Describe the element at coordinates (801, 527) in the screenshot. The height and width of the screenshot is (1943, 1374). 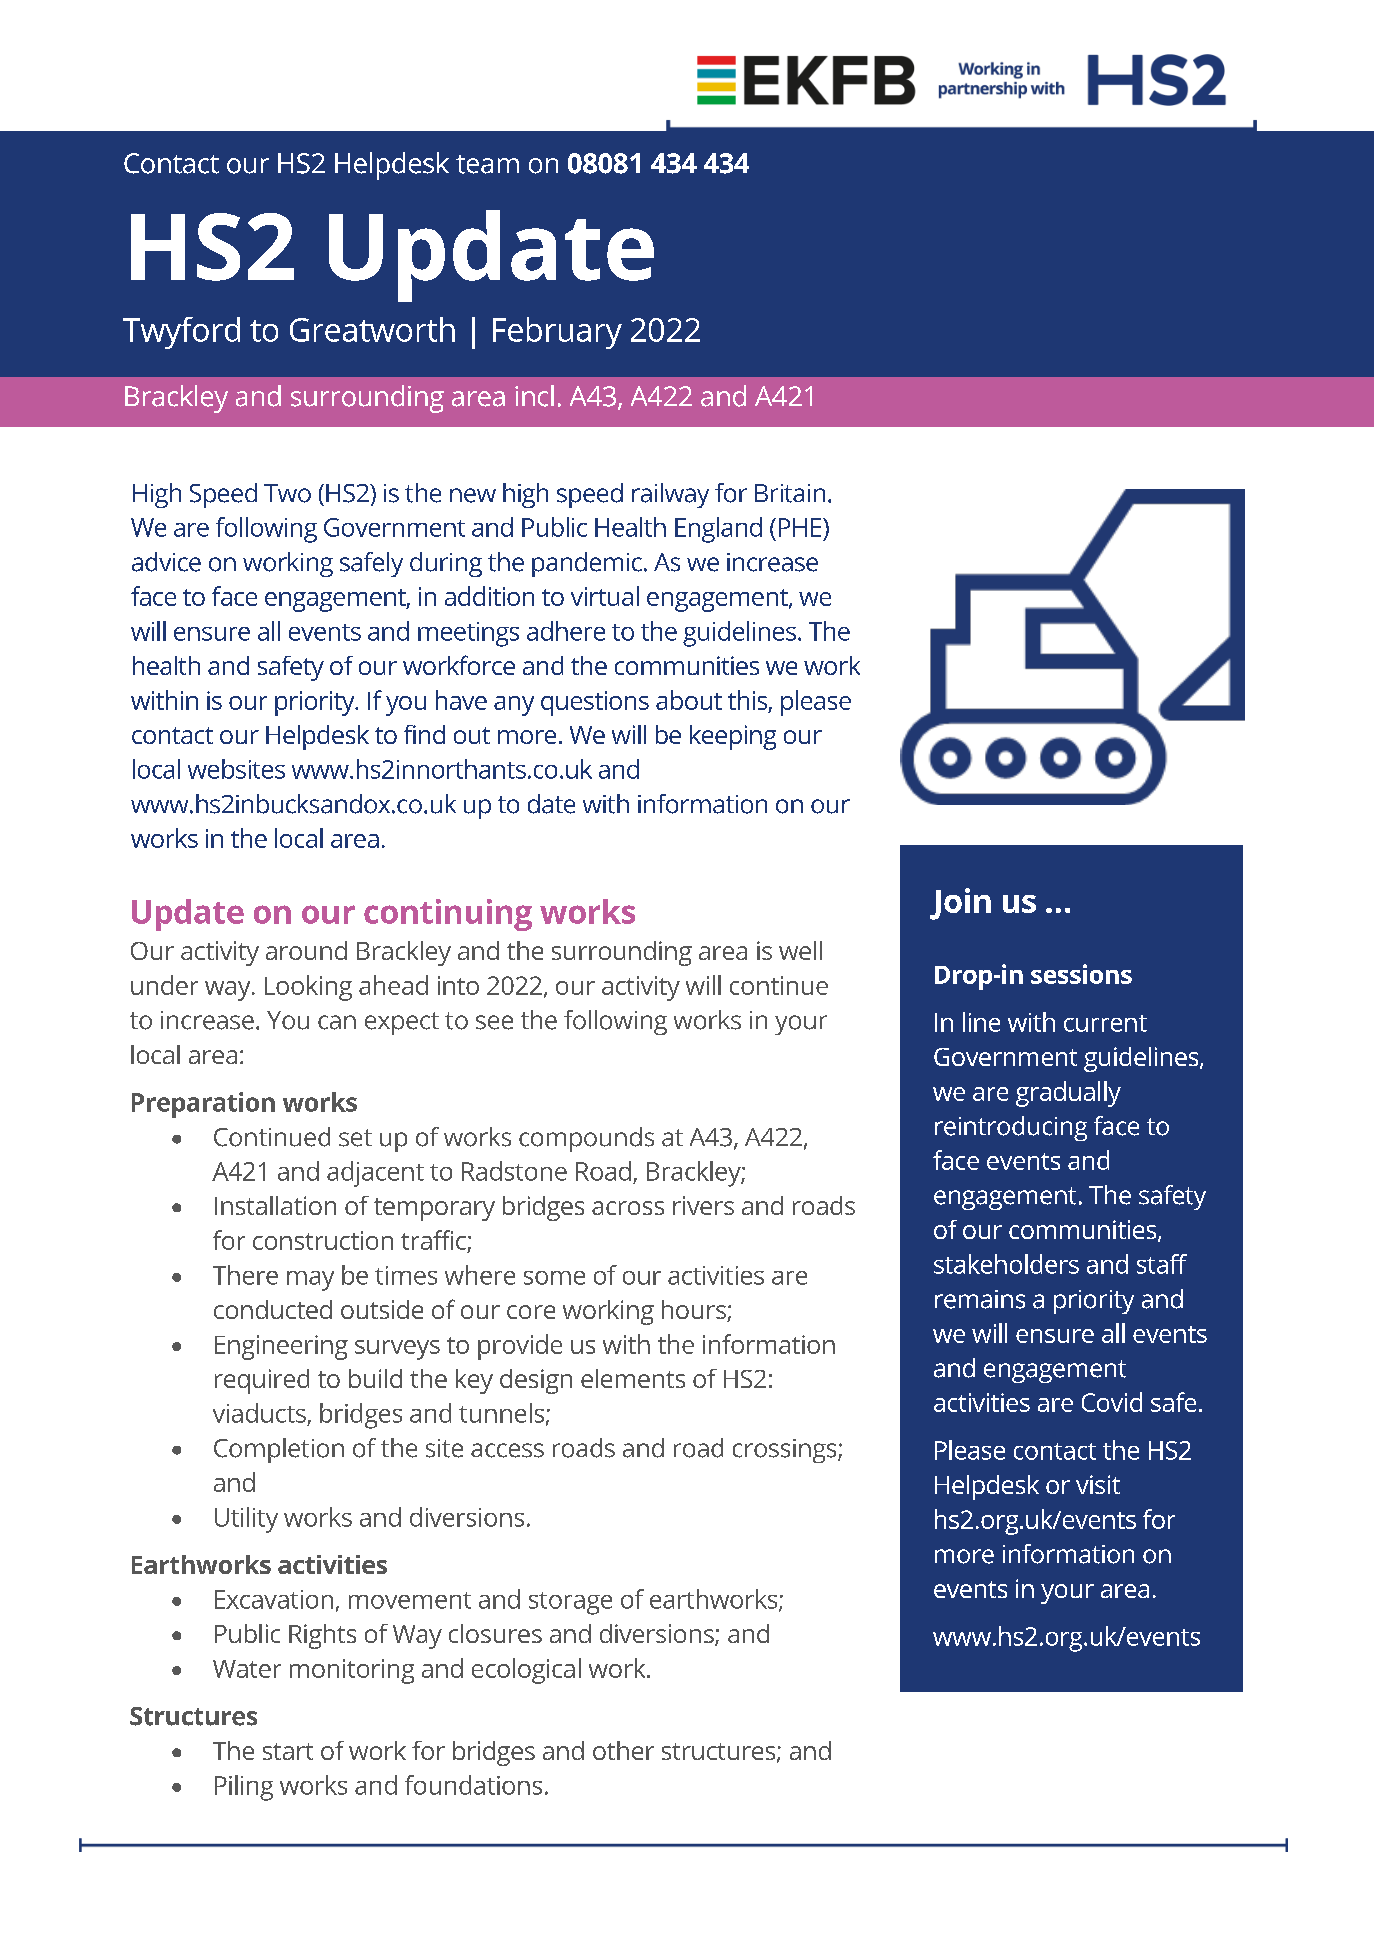
I see `PHE` at that location.
